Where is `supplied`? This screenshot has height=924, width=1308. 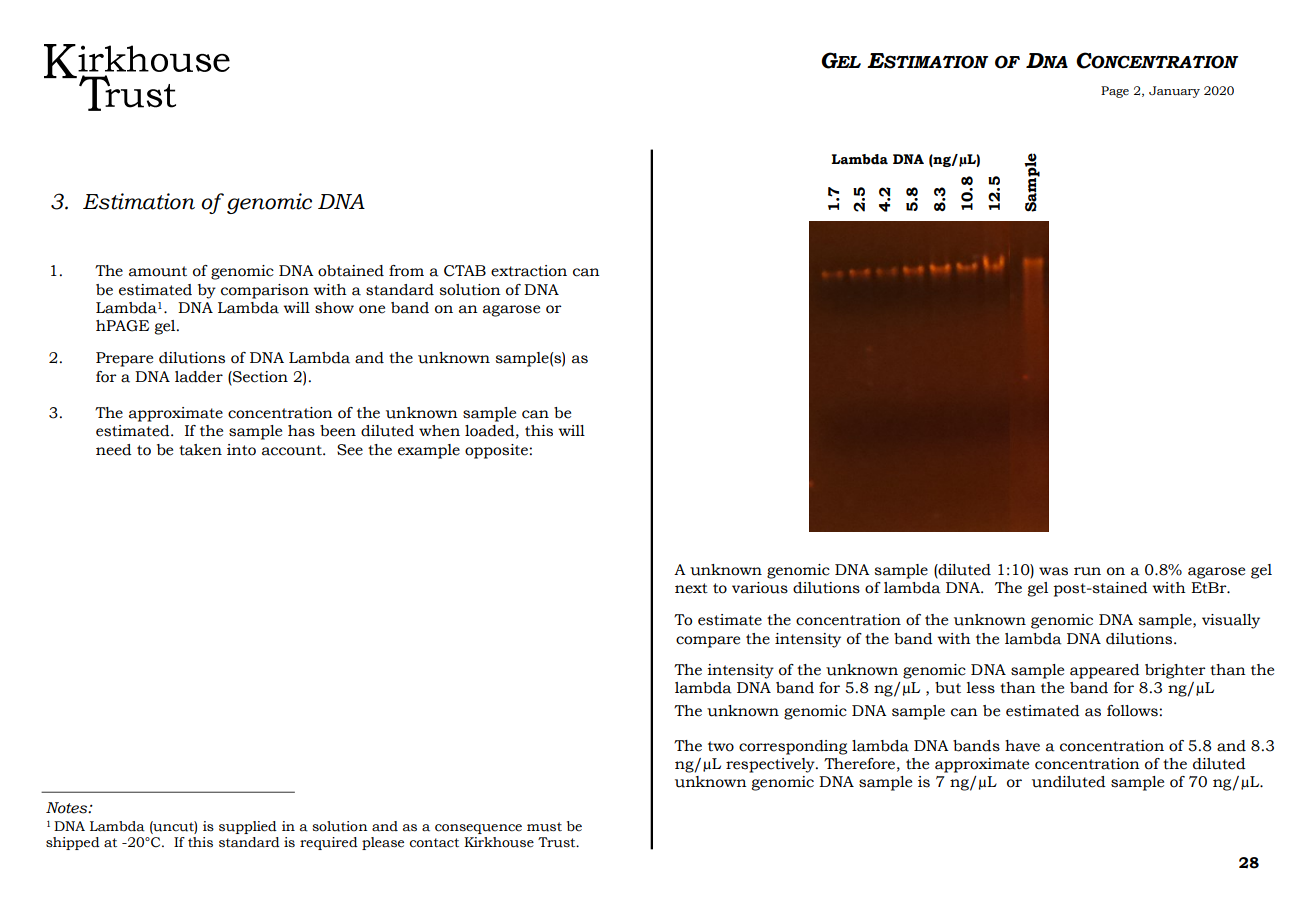
supplied is located at coordinates (248, 827).
